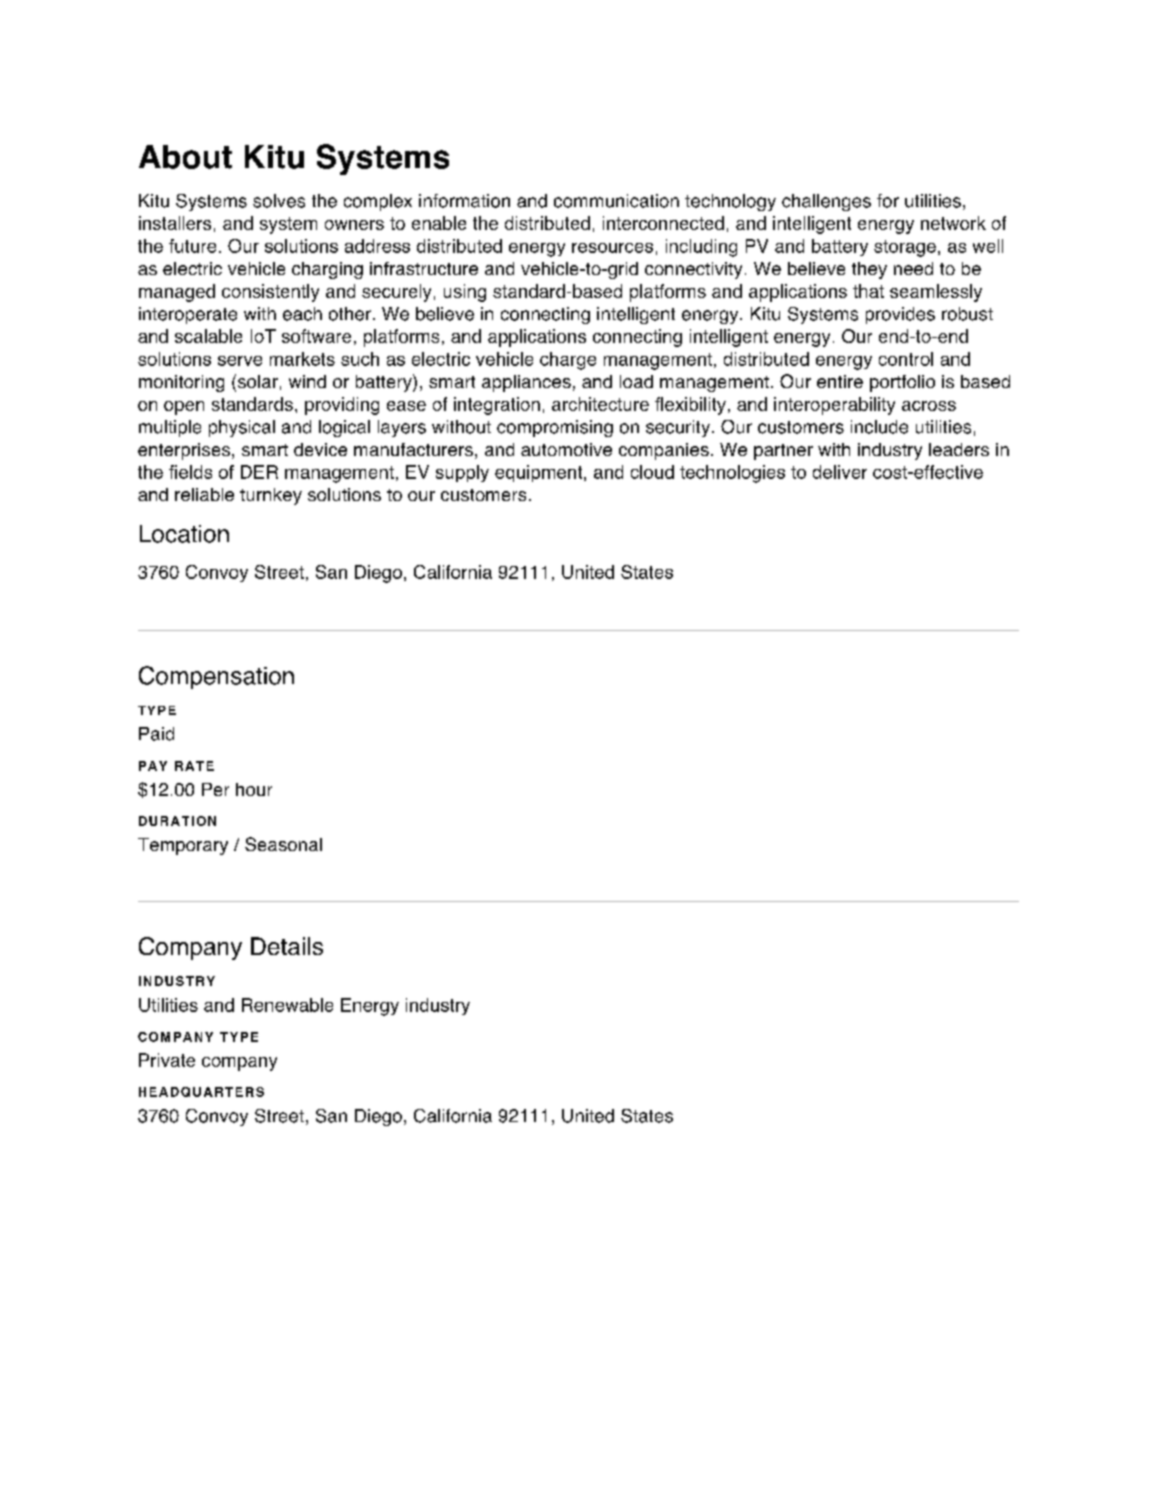  I want to click on equipment, so click(540, 473).
